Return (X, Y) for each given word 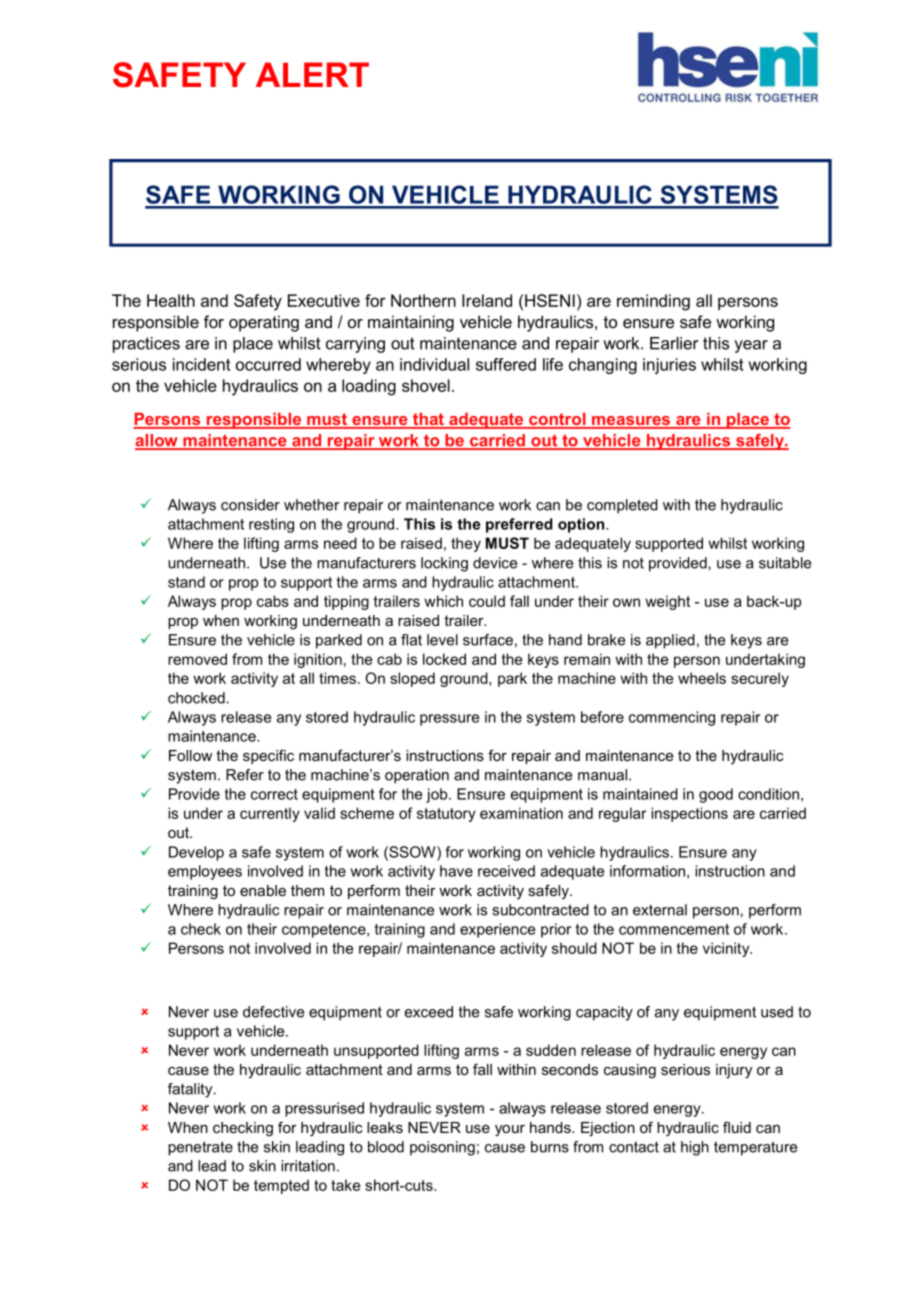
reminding (653, 302)
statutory (446, 815)
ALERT (312, 74)
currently (270, 814)
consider (250, 505)
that (428, 420)
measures (631, 422)
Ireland (487, 300)
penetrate (200, 1148)
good (716, 795)
